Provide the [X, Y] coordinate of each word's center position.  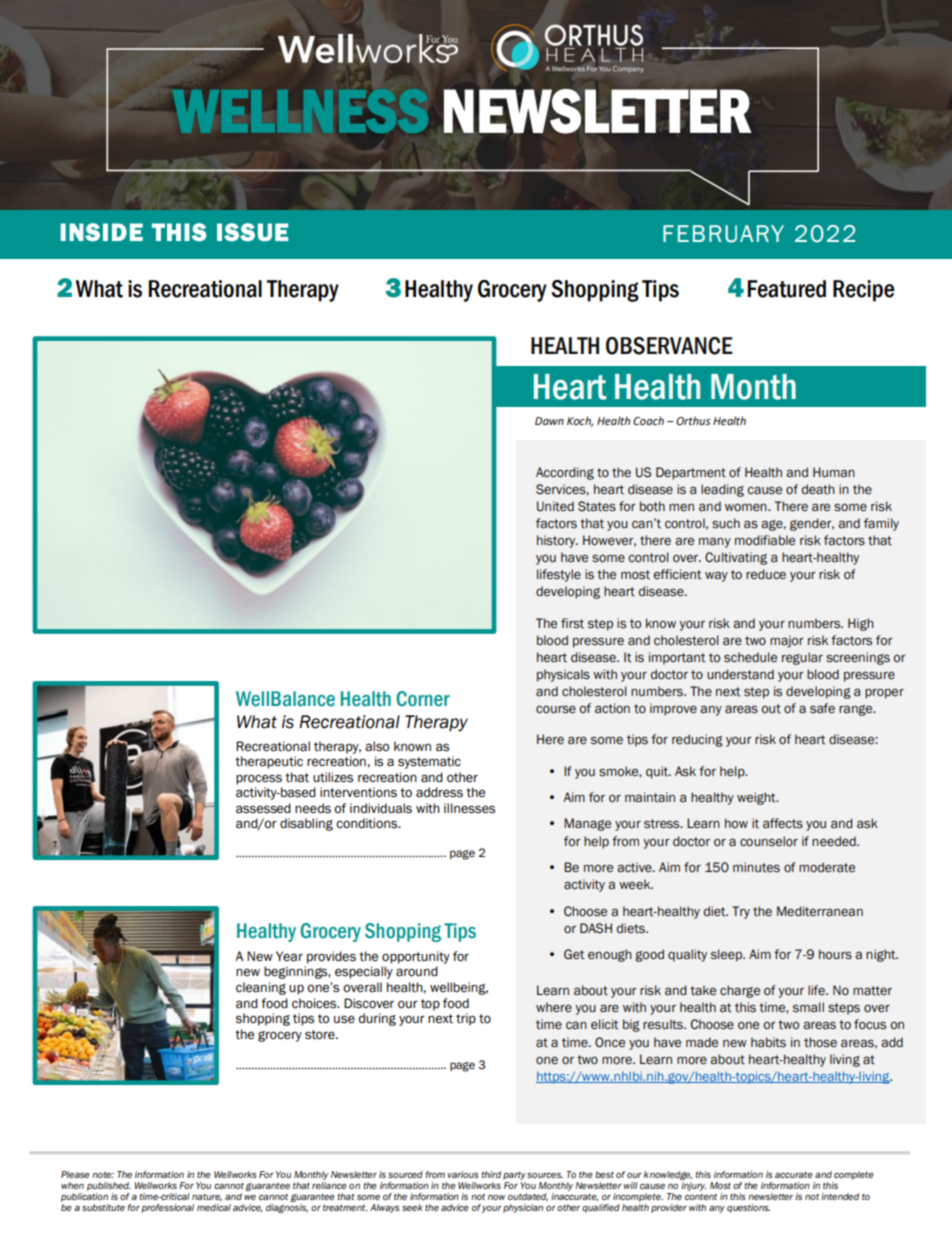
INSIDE [102, 232]
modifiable [765, 540]
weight [757, 798]
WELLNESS [300, 111]
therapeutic [269, 762]
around [417, 971]
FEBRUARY [723, 234]
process [259, 779]
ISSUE [252, 232]
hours [835, 954]
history [557, 541]
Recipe [863, 291]
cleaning [261, 988]
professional [167, 1208]
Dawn [549, 421]
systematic [429, 762]
